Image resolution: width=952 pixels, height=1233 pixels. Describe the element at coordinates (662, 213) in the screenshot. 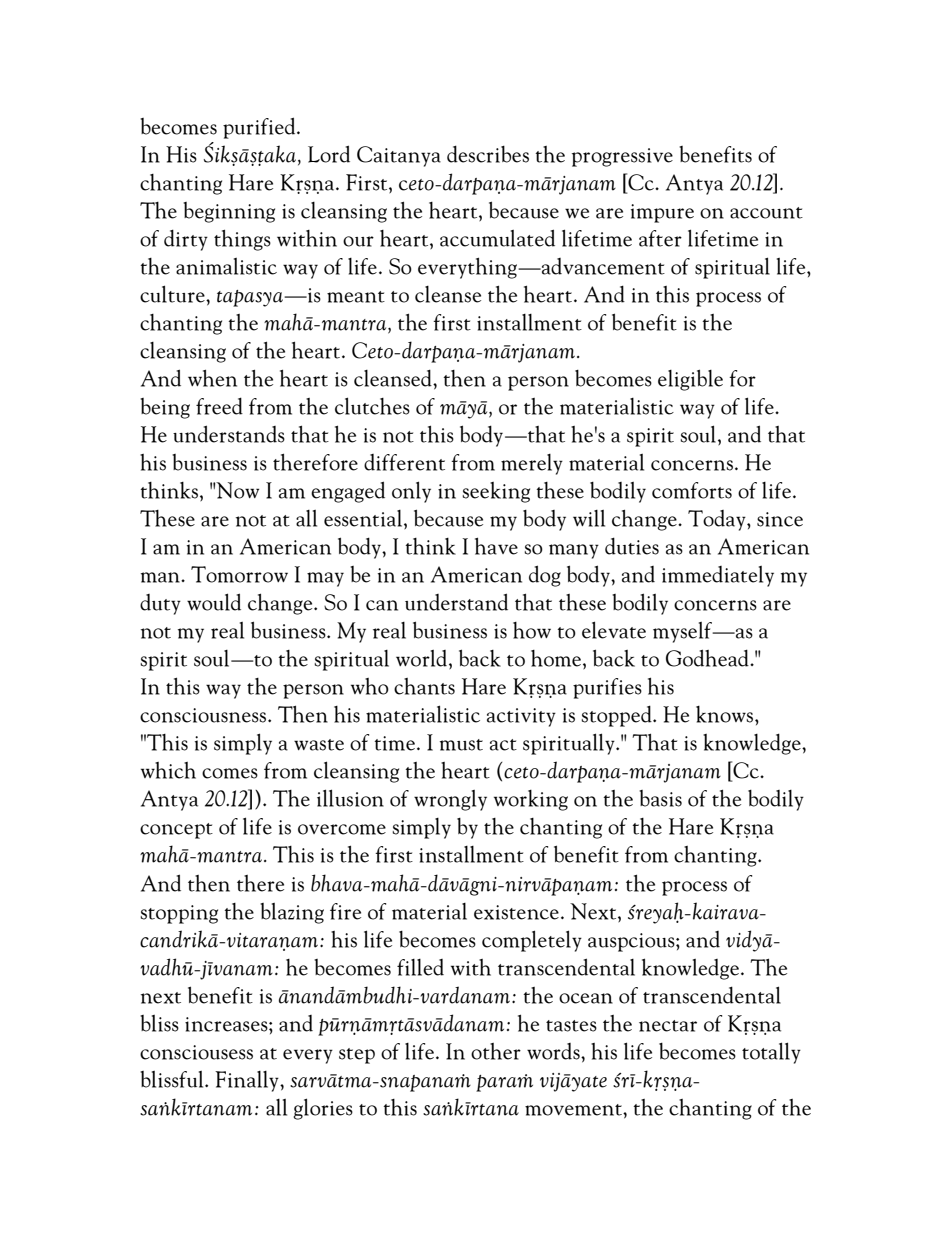

I see `impure` at that location.
